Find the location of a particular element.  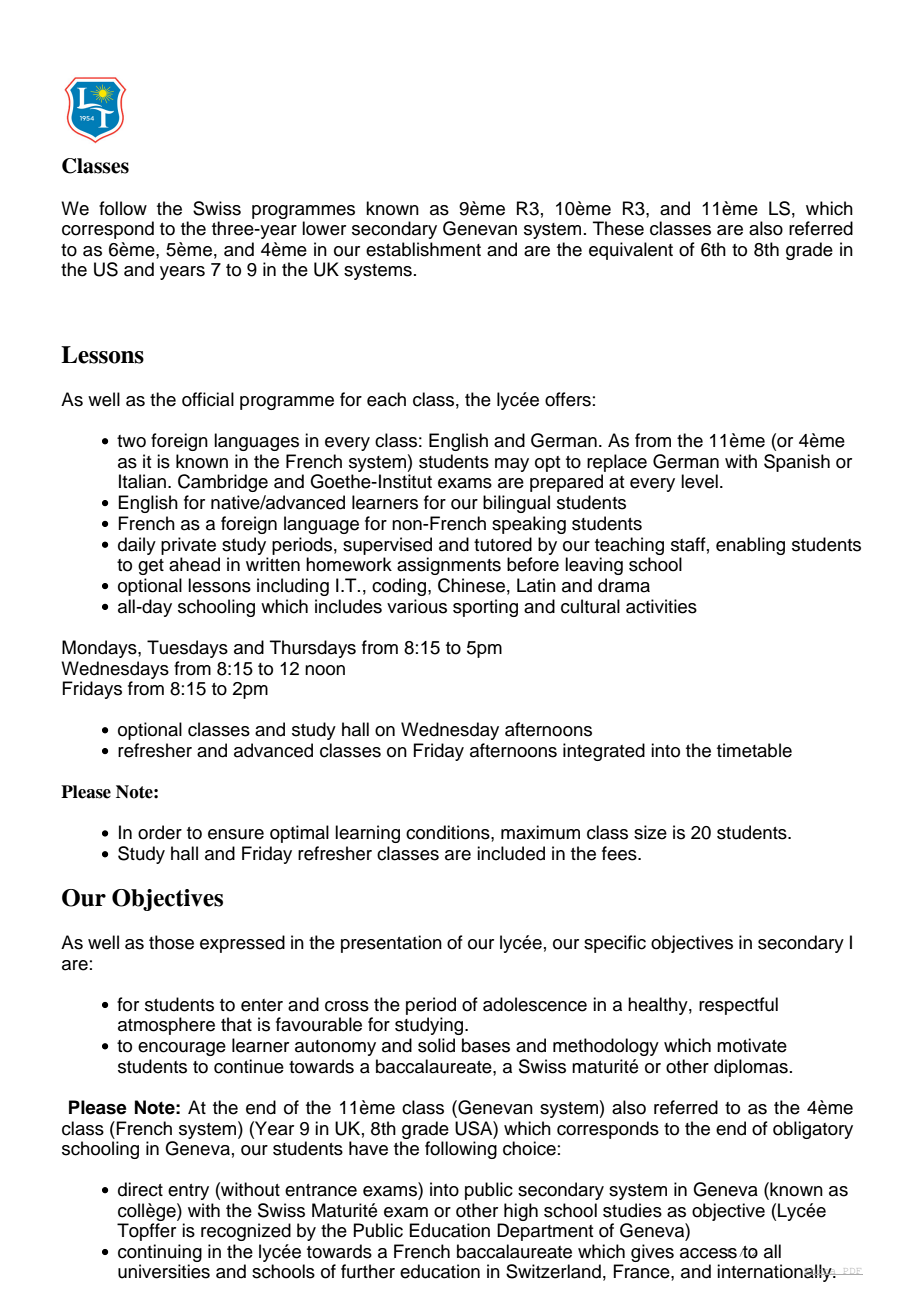

access is located at coordinates (708, 1253).
